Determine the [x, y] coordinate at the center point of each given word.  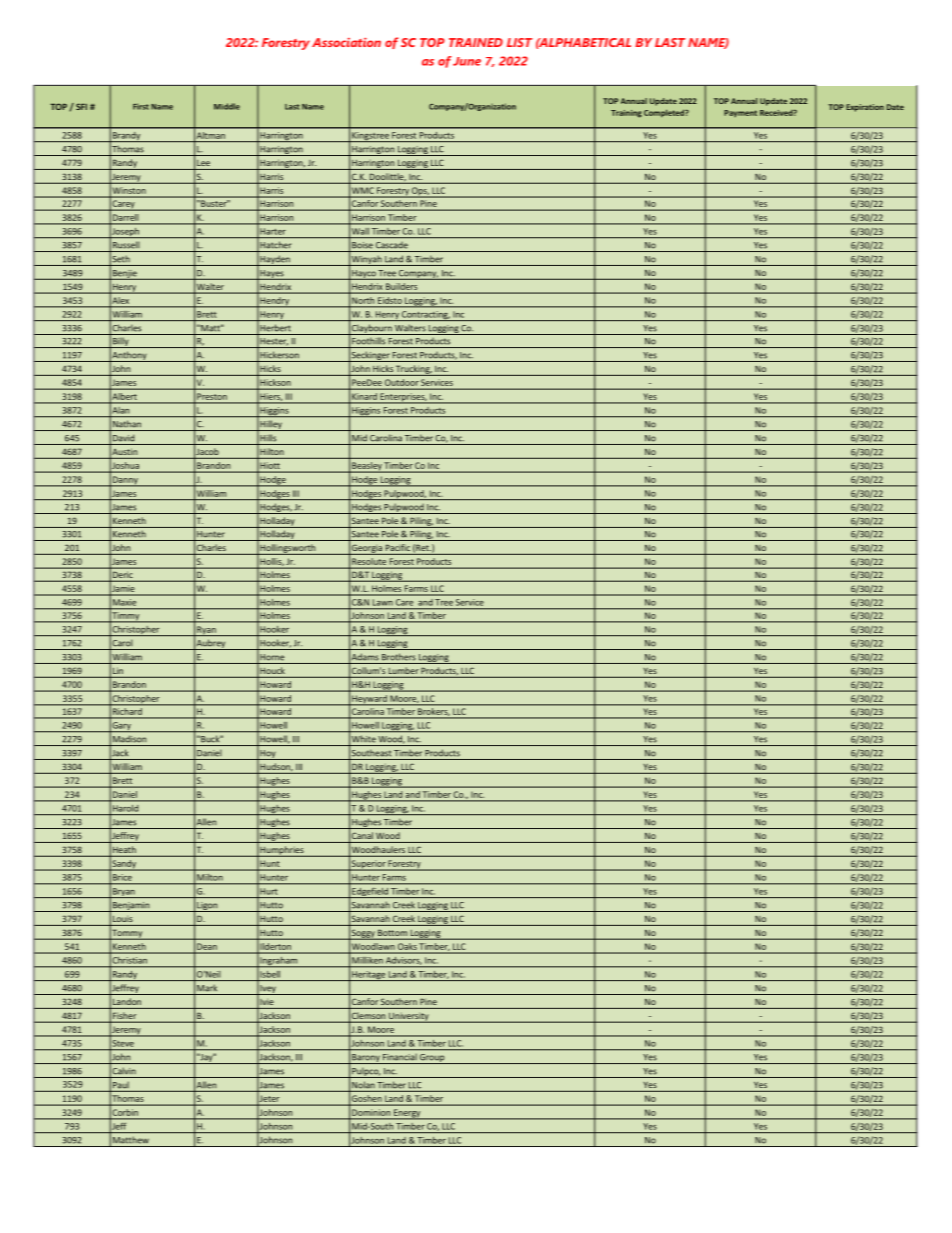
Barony [366, 1059]
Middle [227, 106]
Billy [121, 342]
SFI [81, 106]
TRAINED [476, 42]
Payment [740, 113]
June [467, 61]
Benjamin [131, 907]
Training [626, 114]
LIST [520, 42]
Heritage [369, 976]
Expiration [865, 108]
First [141, 106]
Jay [206, 1058]
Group [432, 1059]
